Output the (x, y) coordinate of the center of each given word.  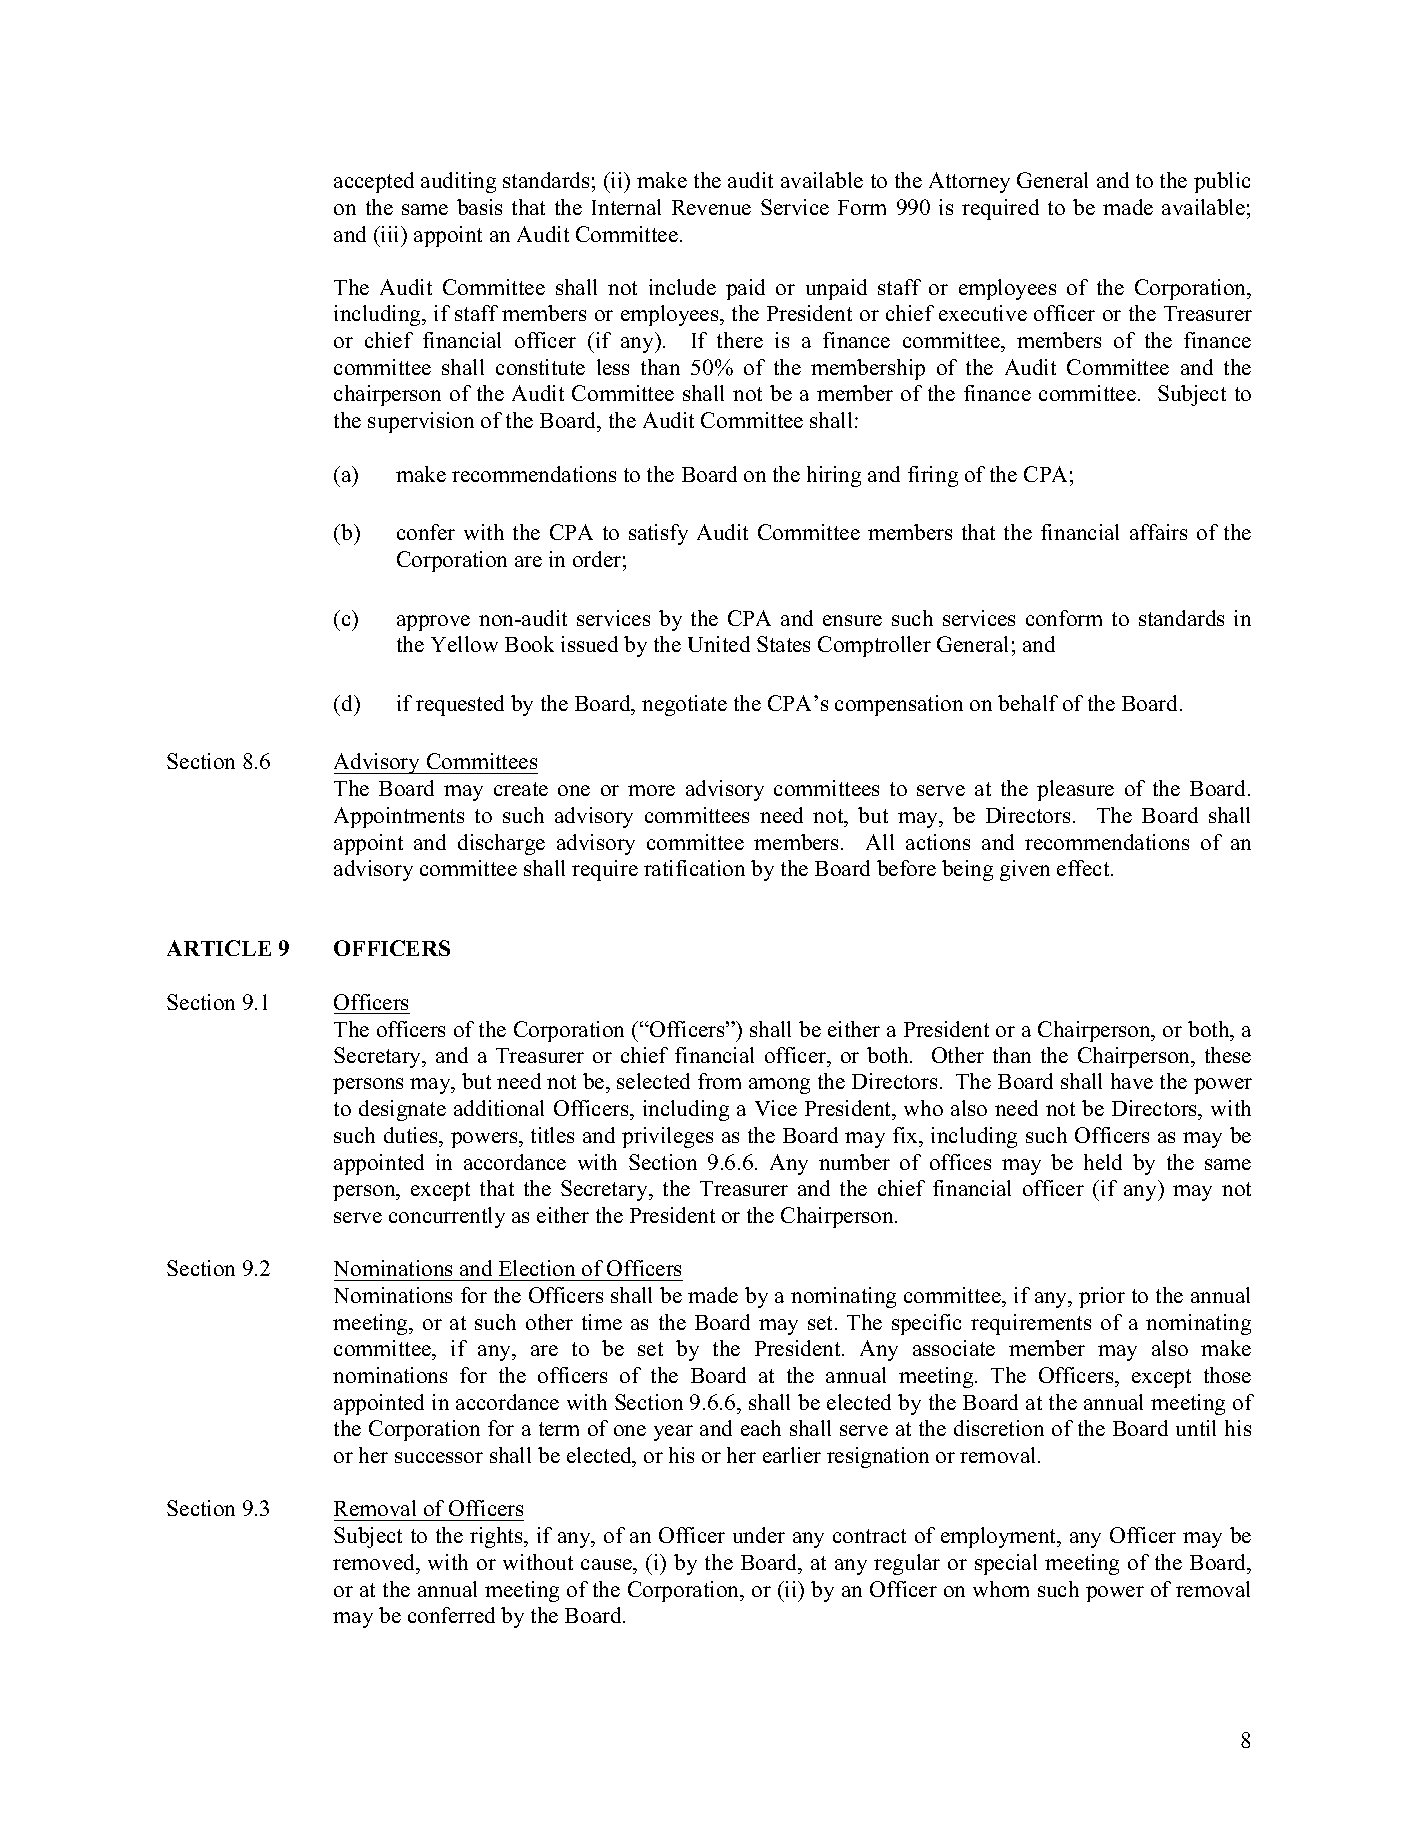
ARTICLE (219, 948)
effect (1084, 868)
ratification (694, 868)
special (1006, 1564)
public (1222, 182)
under (759, 1535)
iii (390, 234)
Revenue (711, 207)
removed (375, 1562)
